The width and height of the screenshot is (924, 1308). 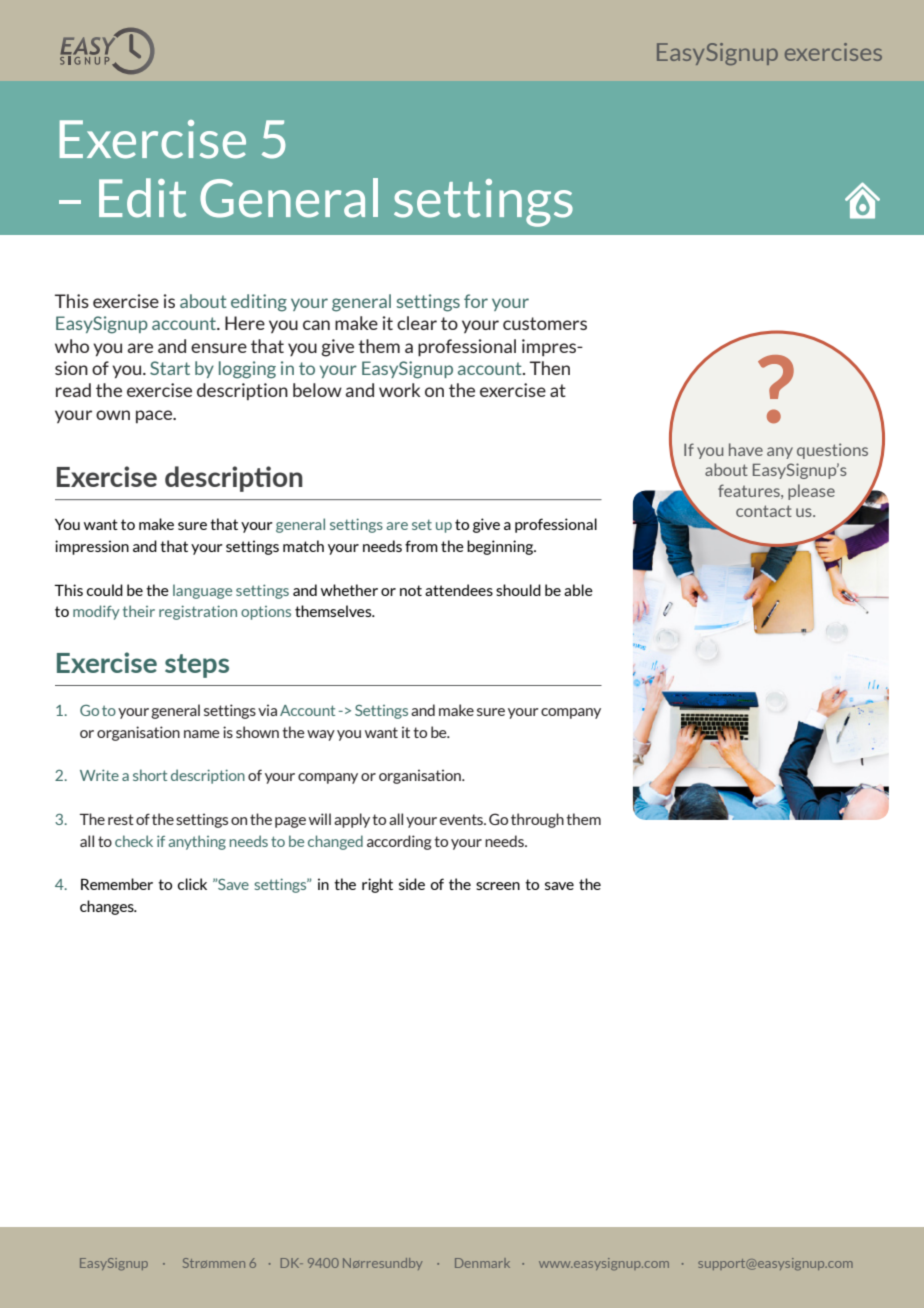 What do you see at coordinates (192, 884) in the screenshot?
I see `click` at bounding box center [192, 884].
